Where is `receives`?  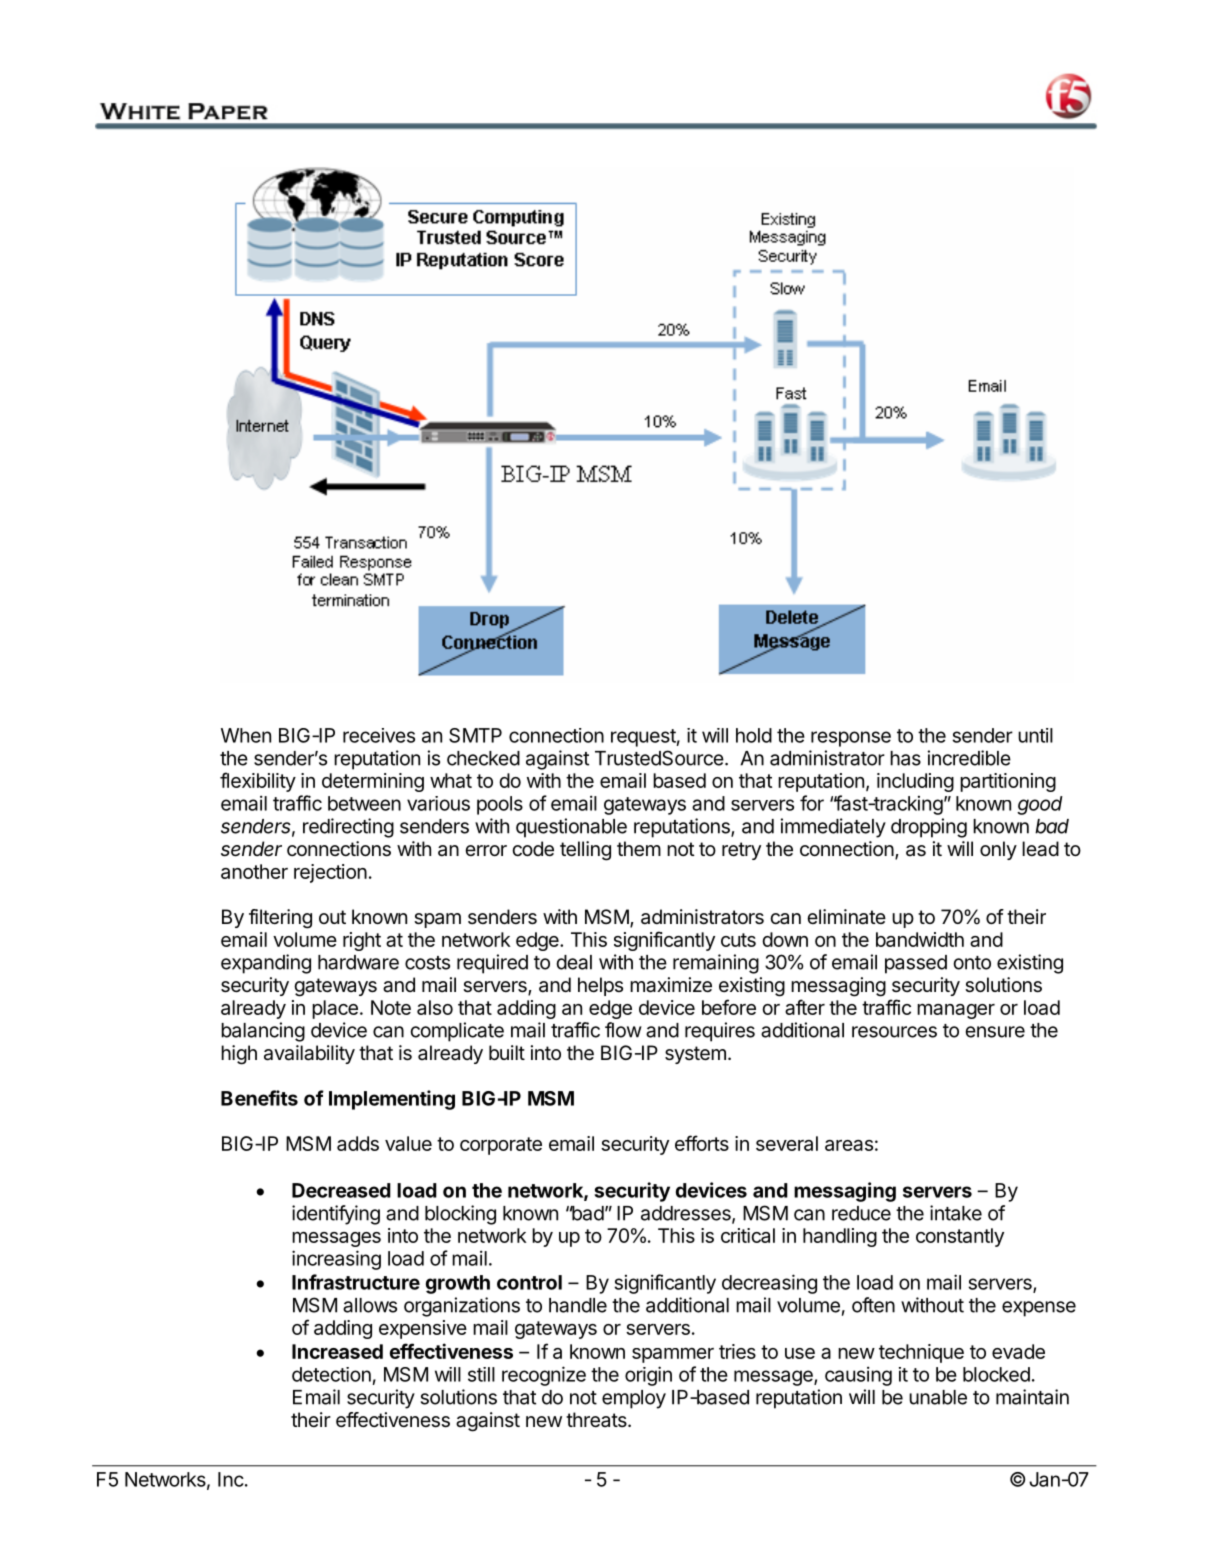
receives is located at coordinates (379, 735).
